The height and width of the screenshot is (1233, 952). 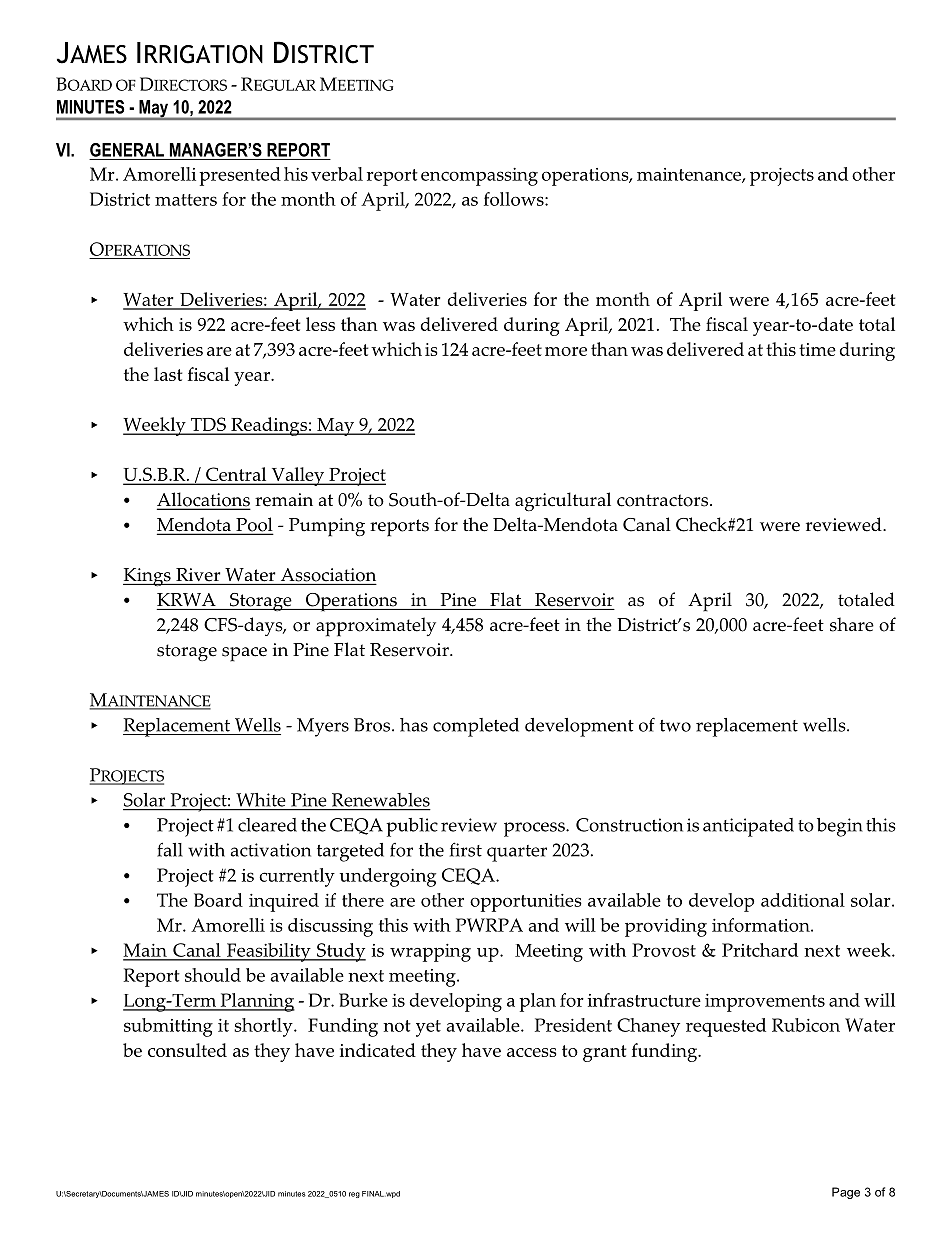 I want to click on additional, so click(x=803, y=900).
